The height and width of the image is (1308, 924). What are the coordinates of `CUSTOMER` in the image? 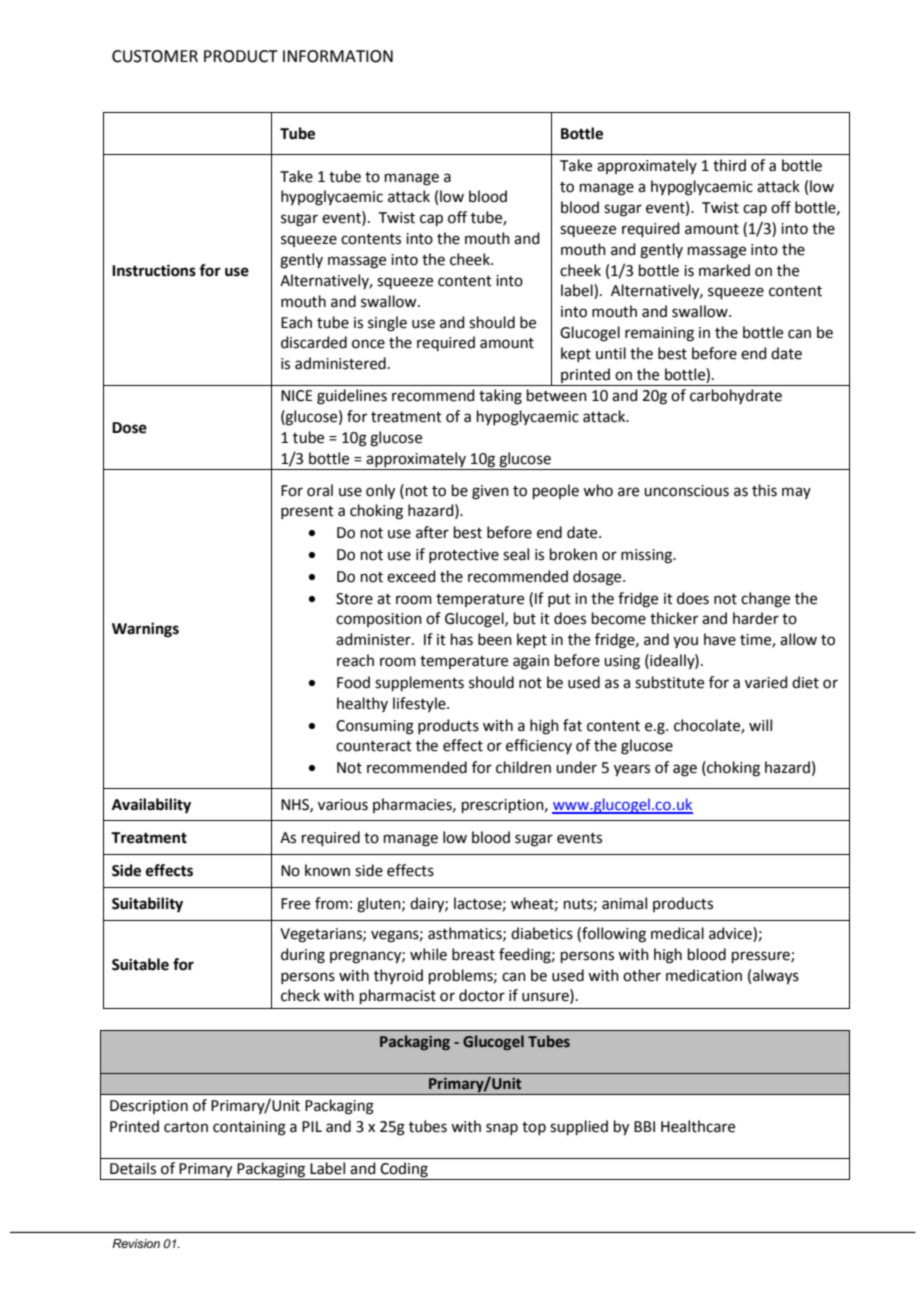 It's located at (155, 56).
